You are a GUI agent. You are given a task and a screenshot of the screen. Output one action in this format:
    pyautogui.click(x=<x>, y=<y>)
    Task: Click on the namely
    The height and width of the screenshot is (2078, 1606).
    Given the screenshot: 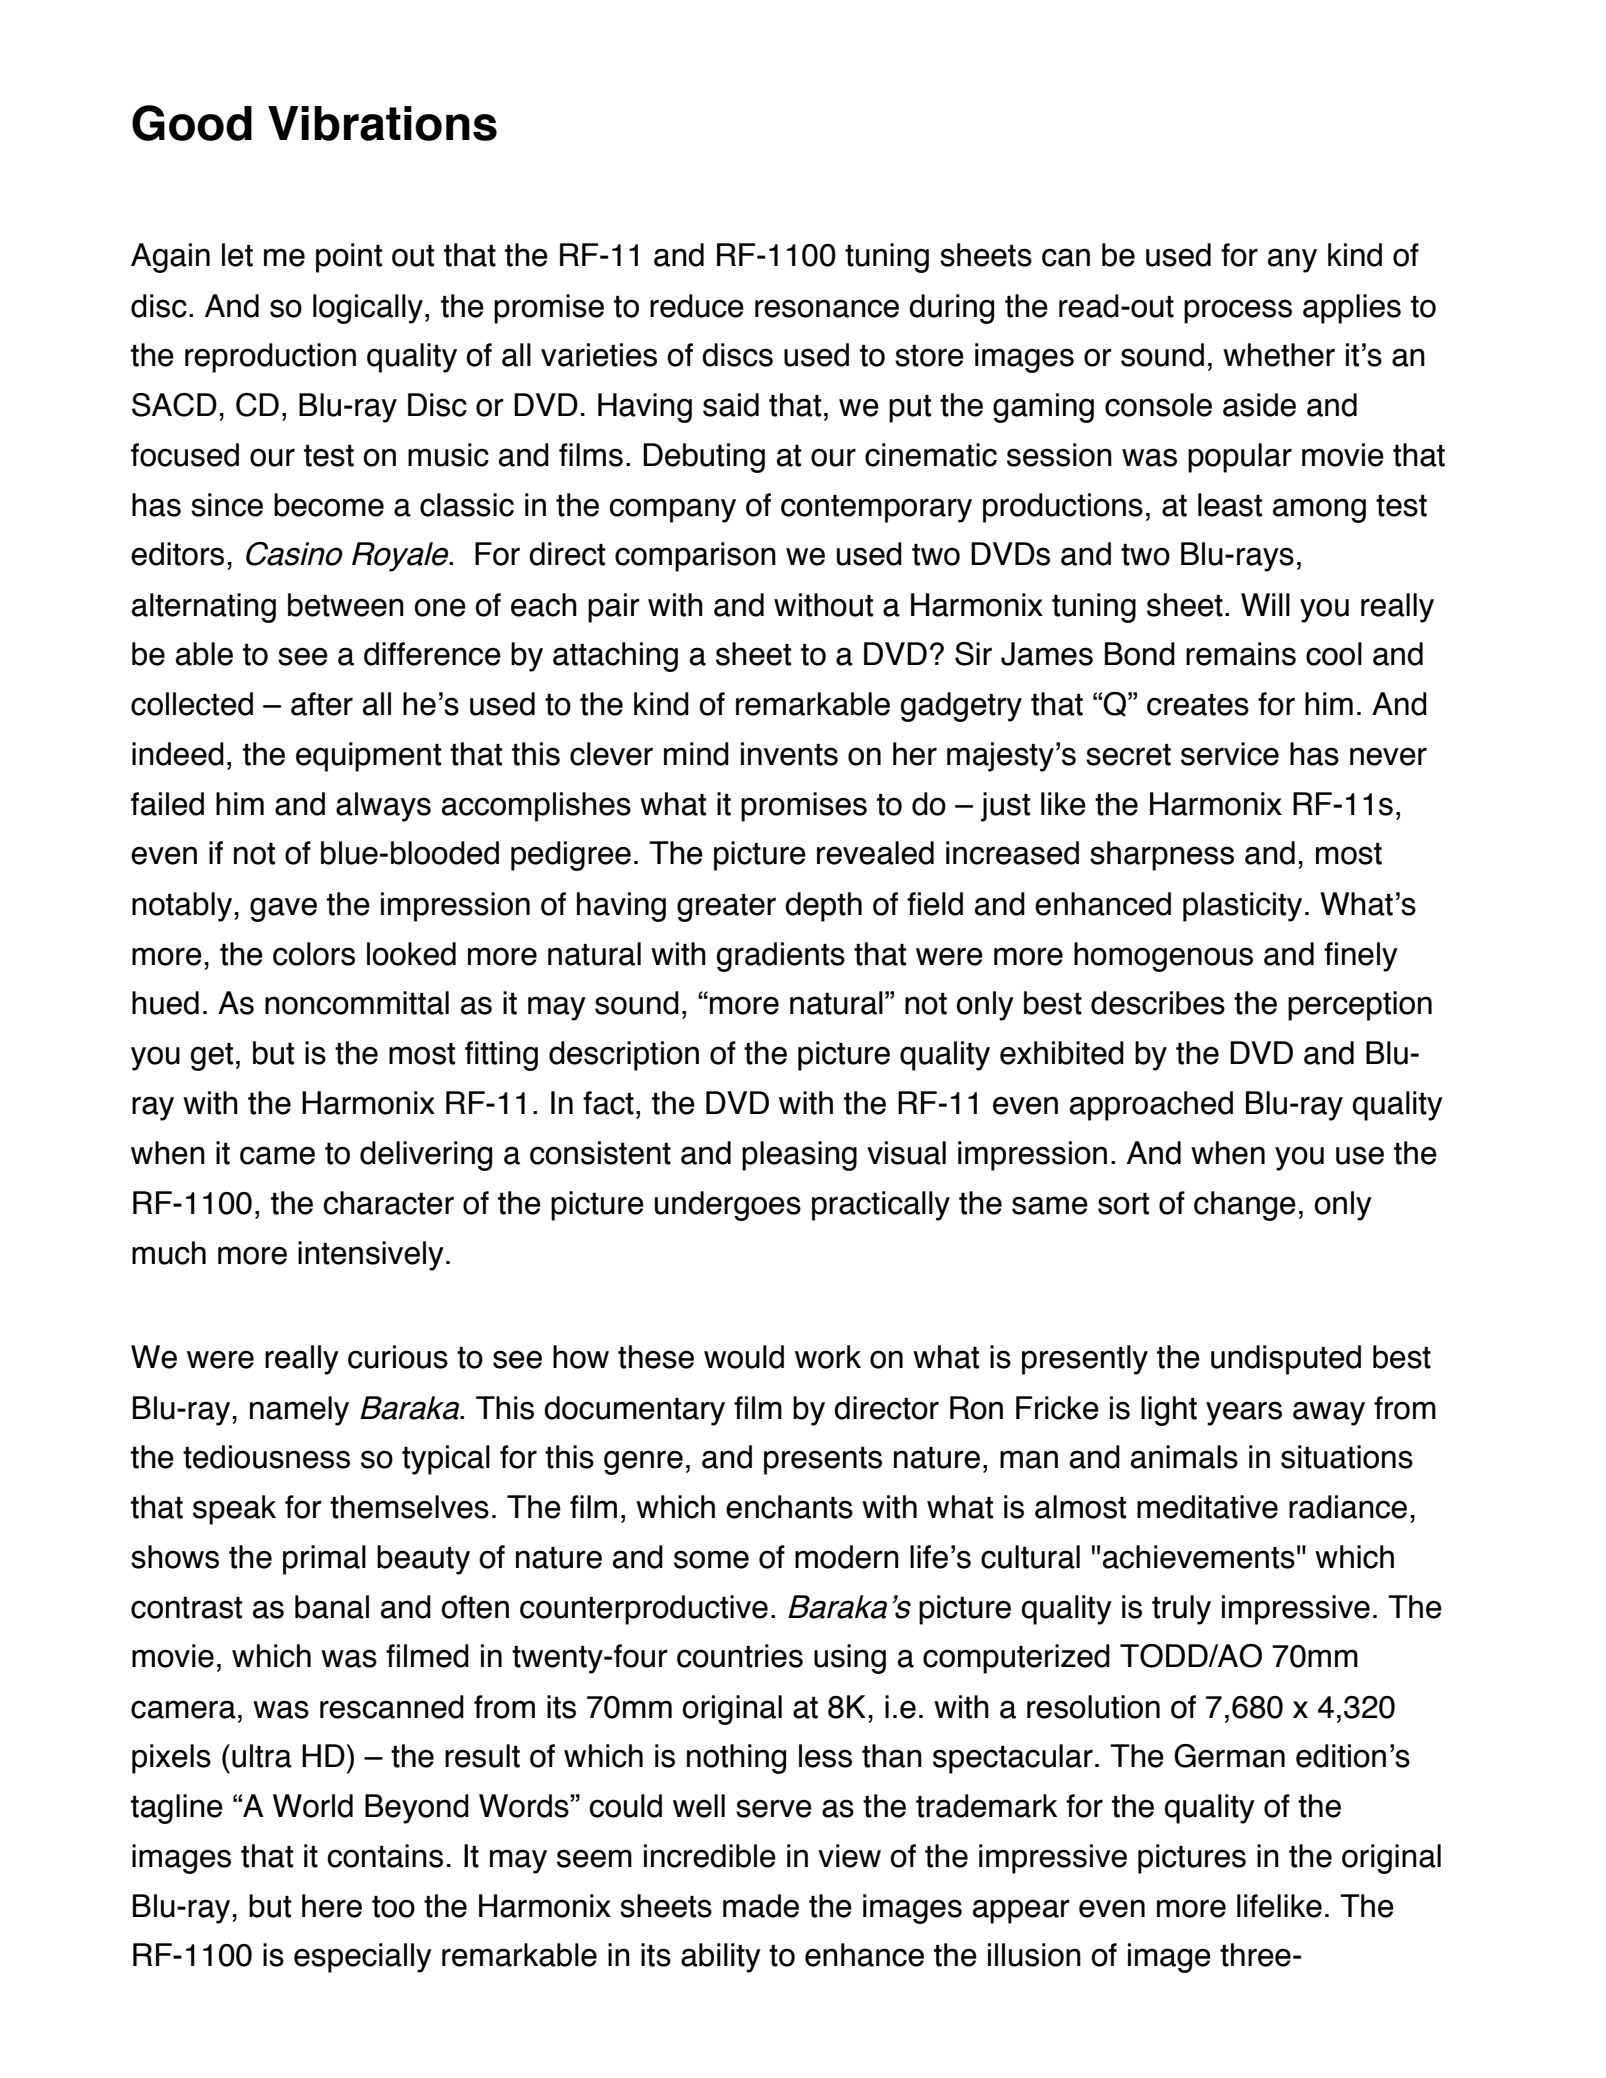 What is the action you would take?
    pyautogui.click(x=299, y=1411)
